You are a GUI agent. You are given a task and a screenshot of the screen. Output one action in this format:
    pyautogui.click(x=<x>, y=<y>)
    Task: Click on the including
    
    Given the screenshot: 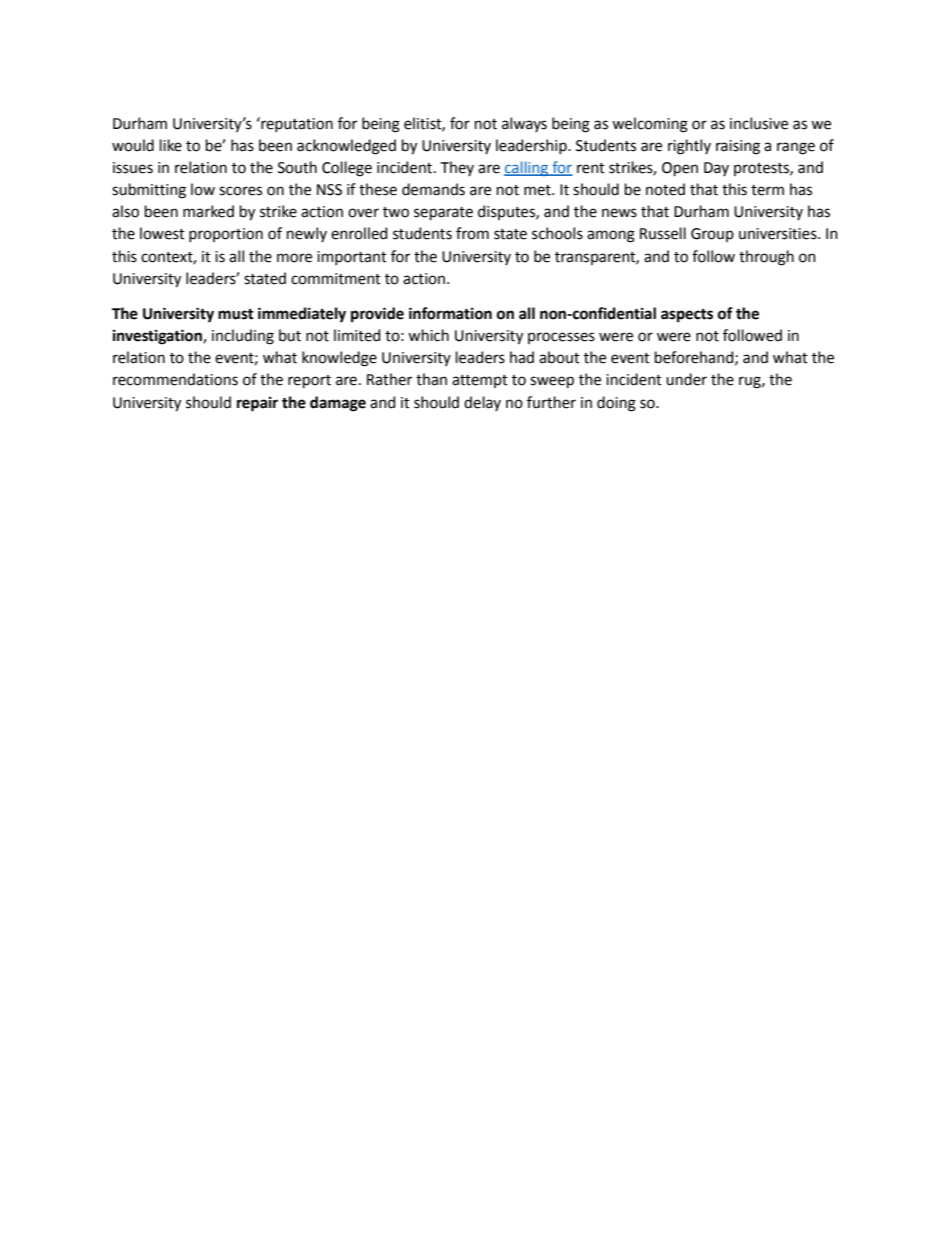 What is the action you would take?
    pyautogui.click(x=243, y=337)
